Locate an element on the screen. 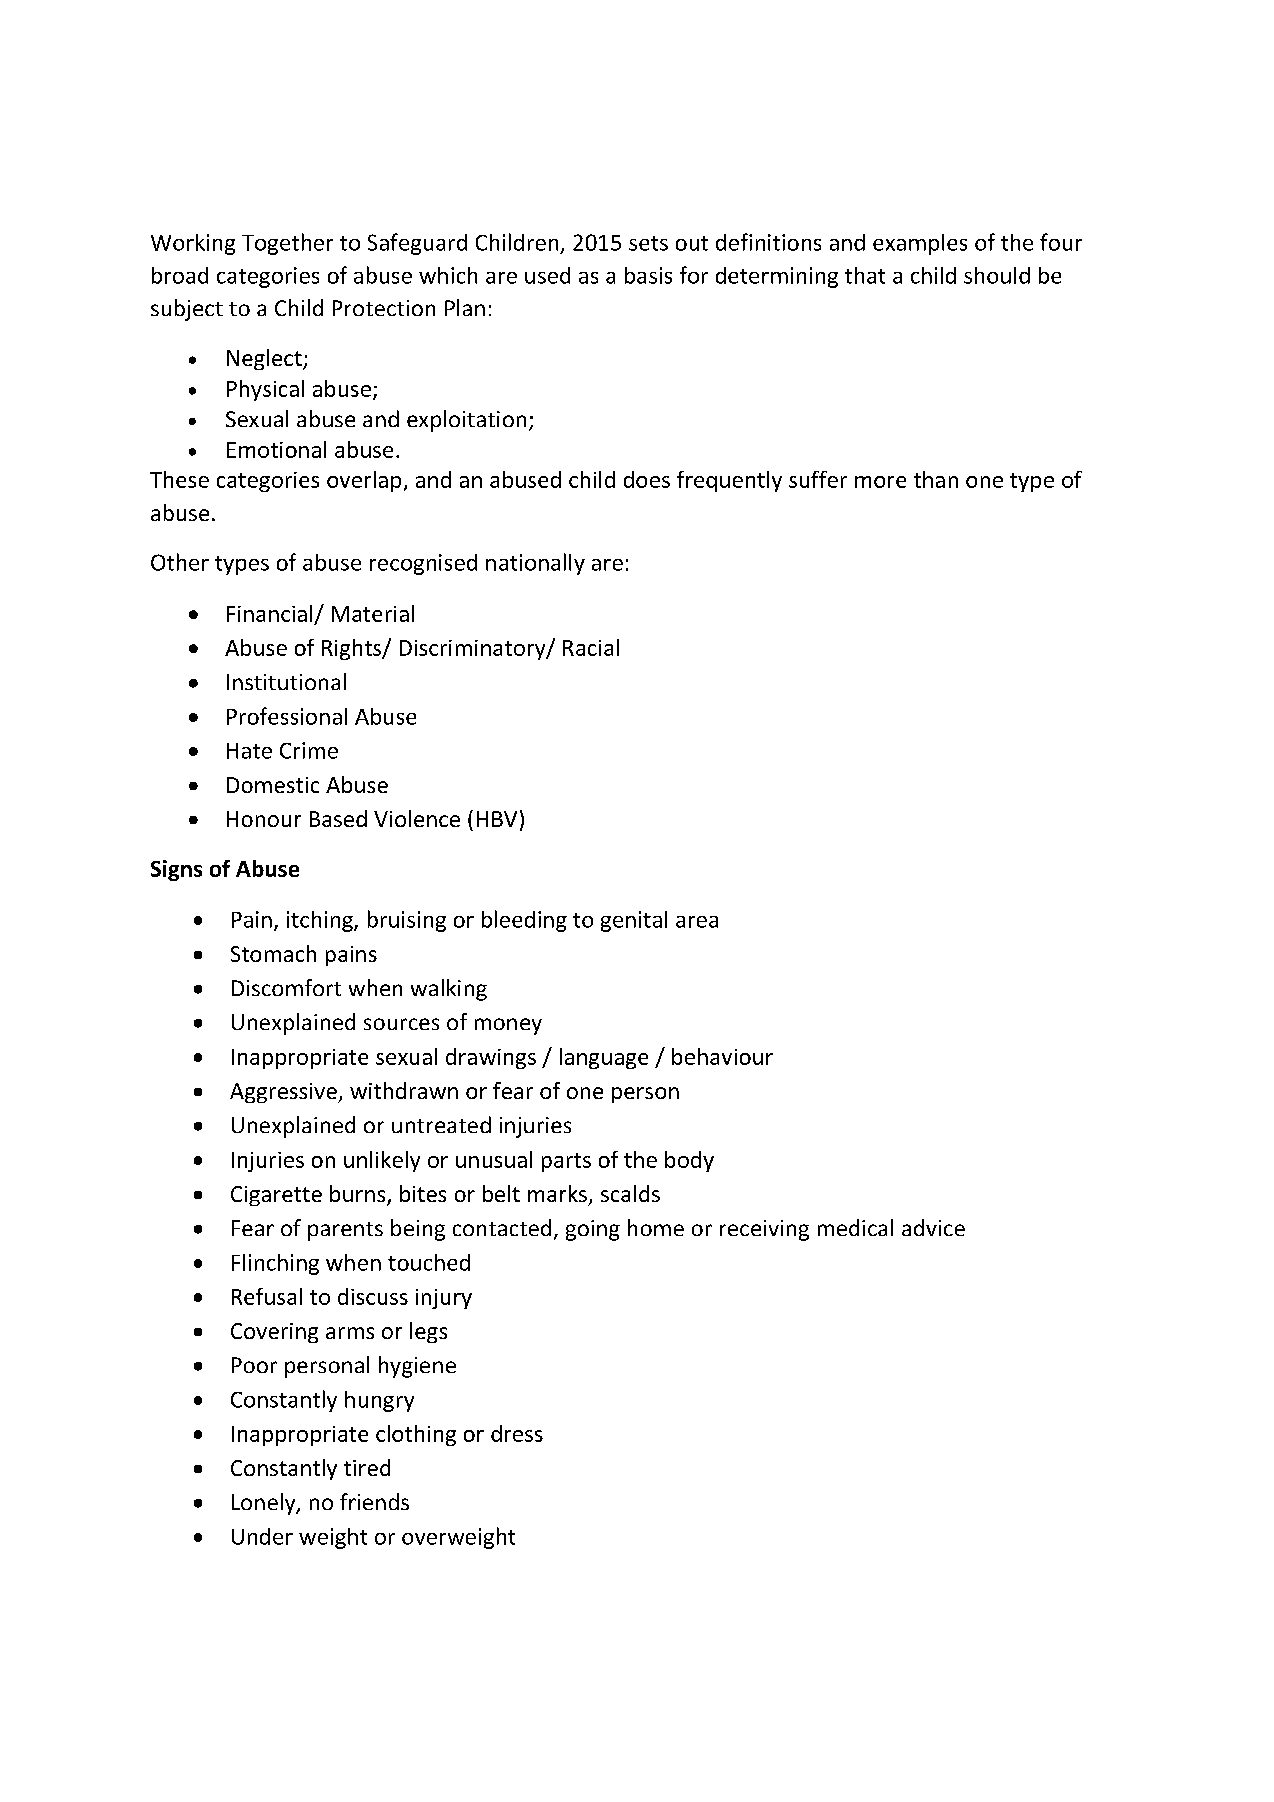  scalds is located at coordinates (630, 1193).
